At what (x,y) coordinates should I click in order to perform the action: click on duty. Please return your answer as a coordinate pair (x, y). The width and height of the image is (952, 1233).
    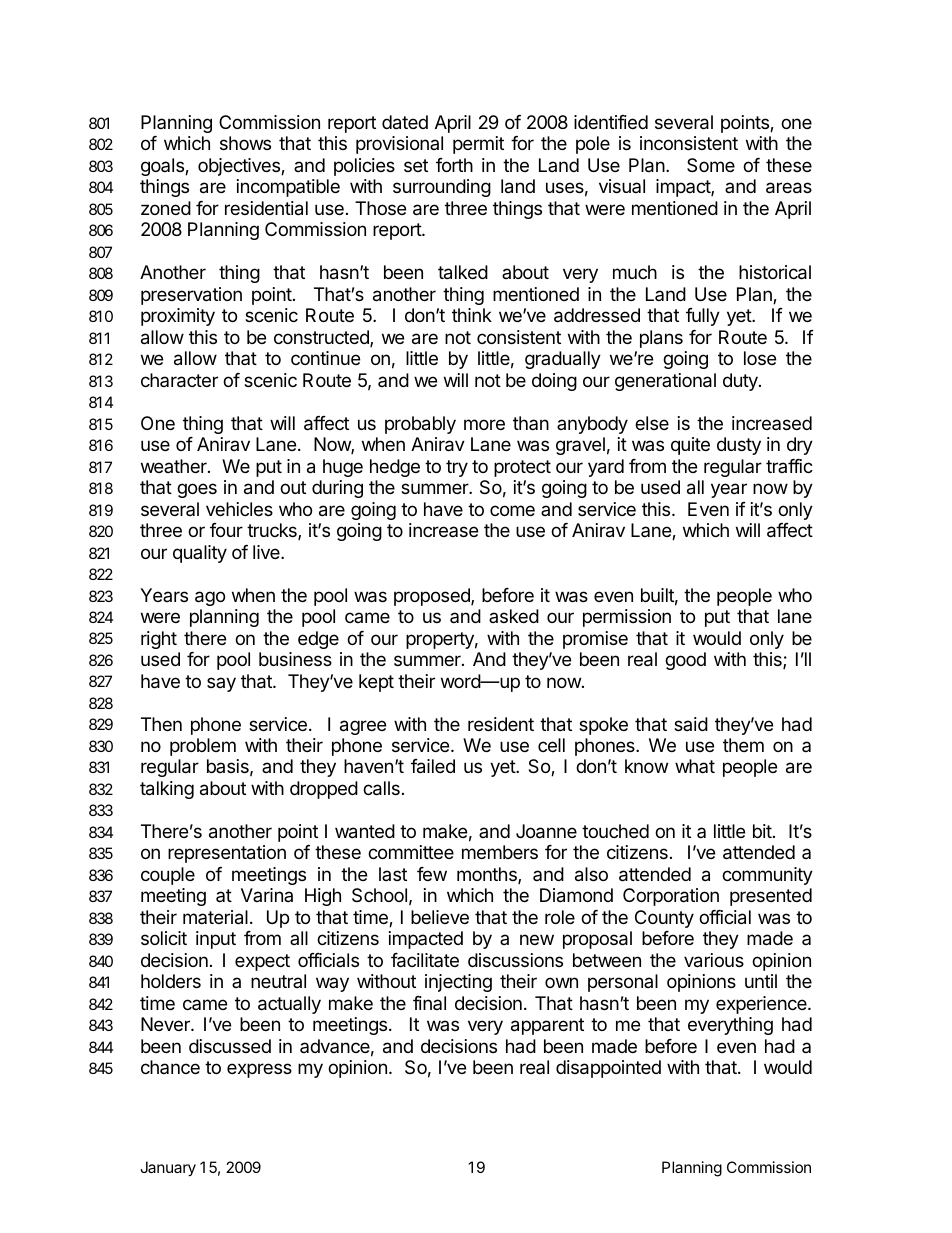
    Looking at the image, I should click on (741, 382).
